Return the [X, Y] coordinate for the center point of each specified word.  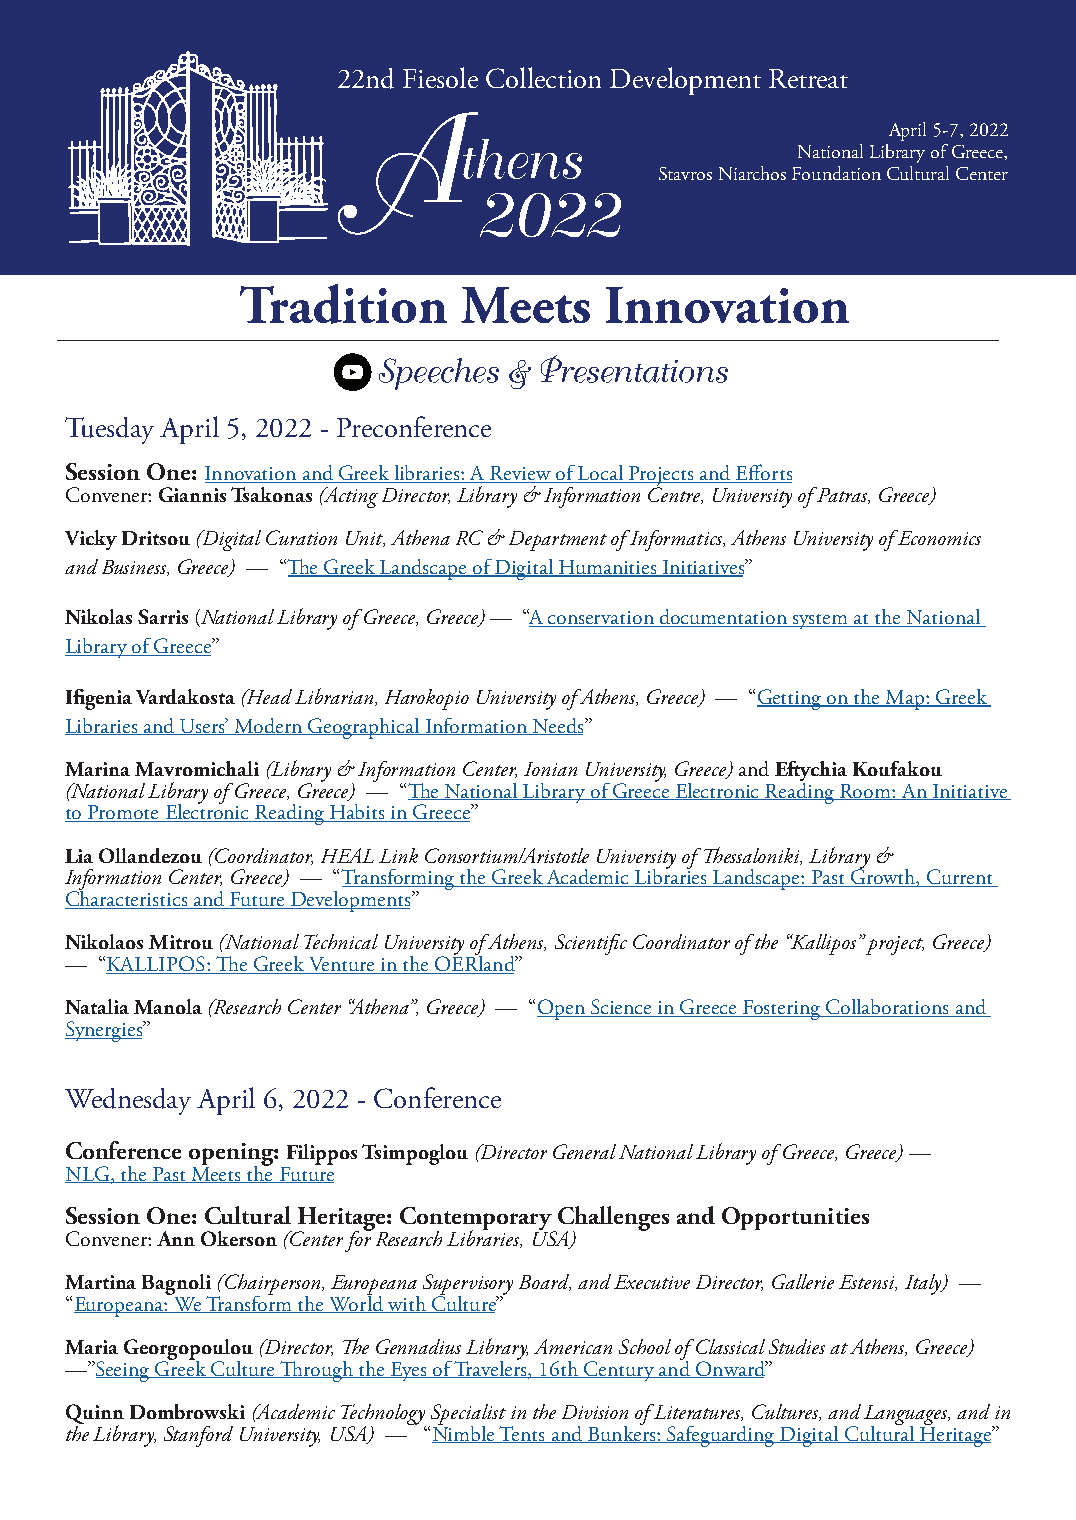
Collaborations [887, 1008]
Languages [907, 1416]
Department [558, 541]
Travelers [491, 1368]
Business [135, 568]
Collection [543, 77]
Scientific [591, 944]
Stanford [198, 1436]
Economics [938, 537]
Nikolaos [104, 941]
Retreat [808, 78]
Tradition [343, 304]
